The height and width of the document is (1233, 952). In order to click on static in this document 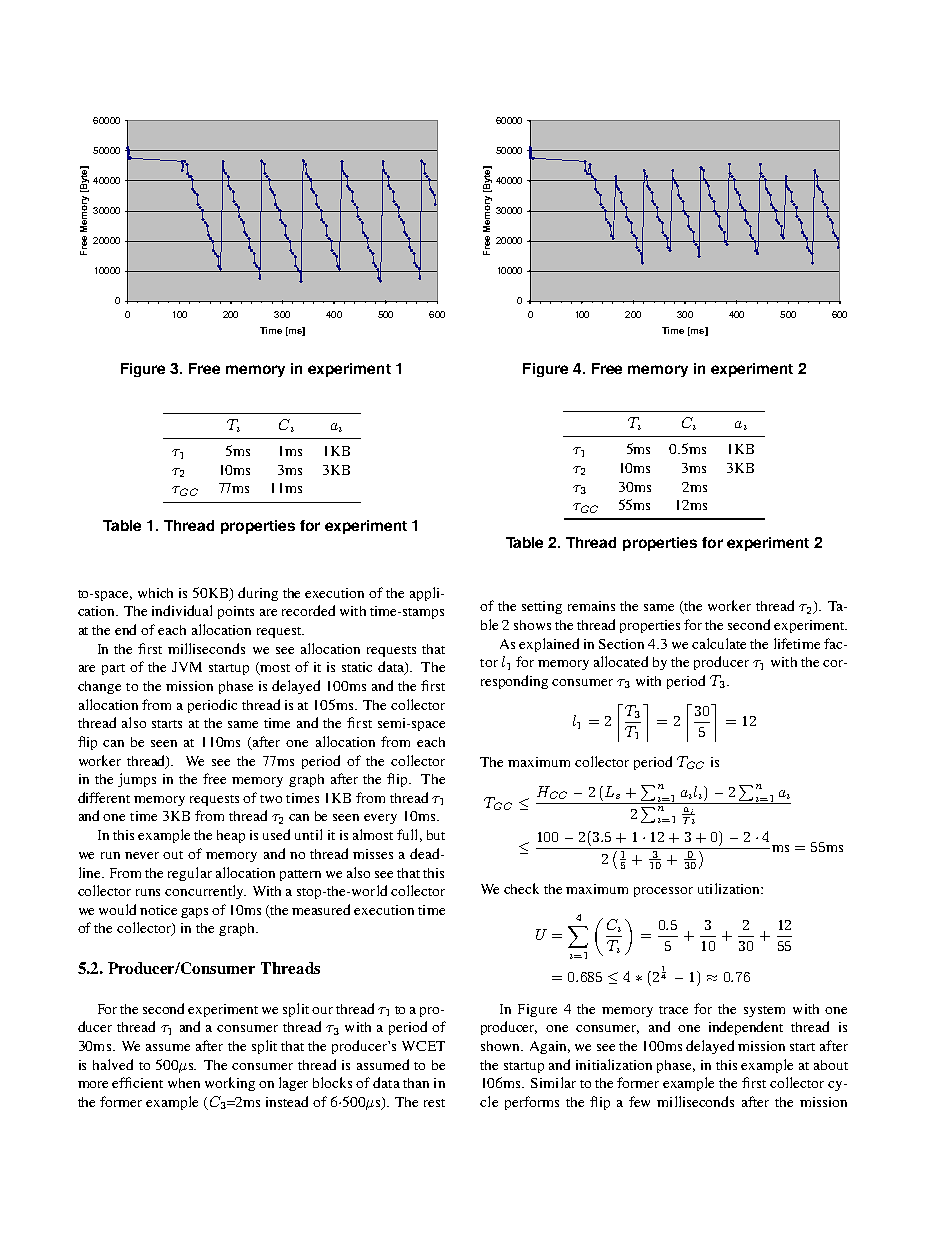, I will do `click(357, 667)`.
